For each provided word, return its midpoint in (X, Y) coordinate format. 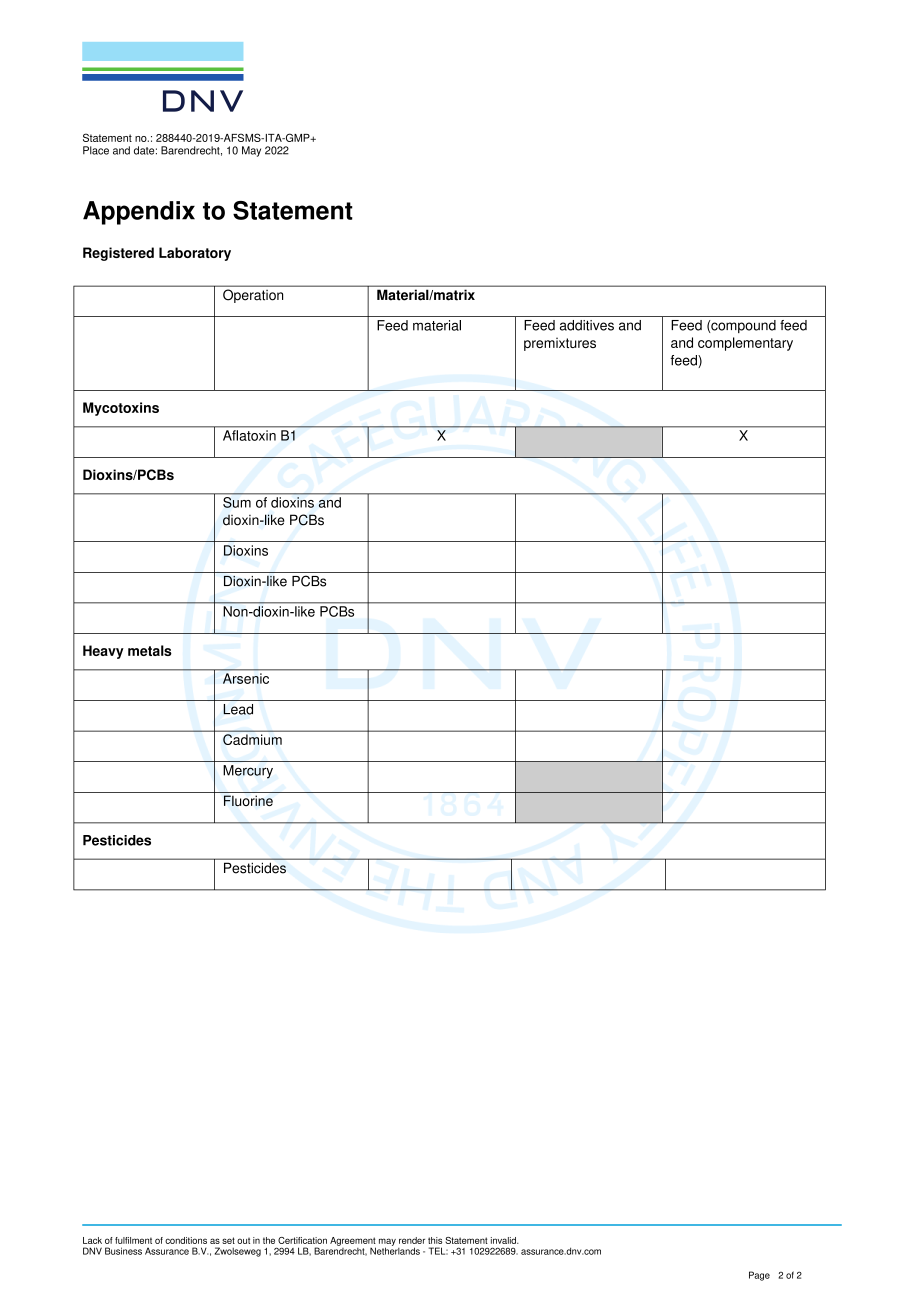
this (435, 1240)
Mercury (248, 772)
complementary (745, 344)
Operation (253, 296)
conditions (186, 1240)
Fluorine (248, 800)
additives (587, 325)
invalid (504, 1240)
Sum (237, 502)
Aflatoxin (249, 435)
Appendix (139, 213)
